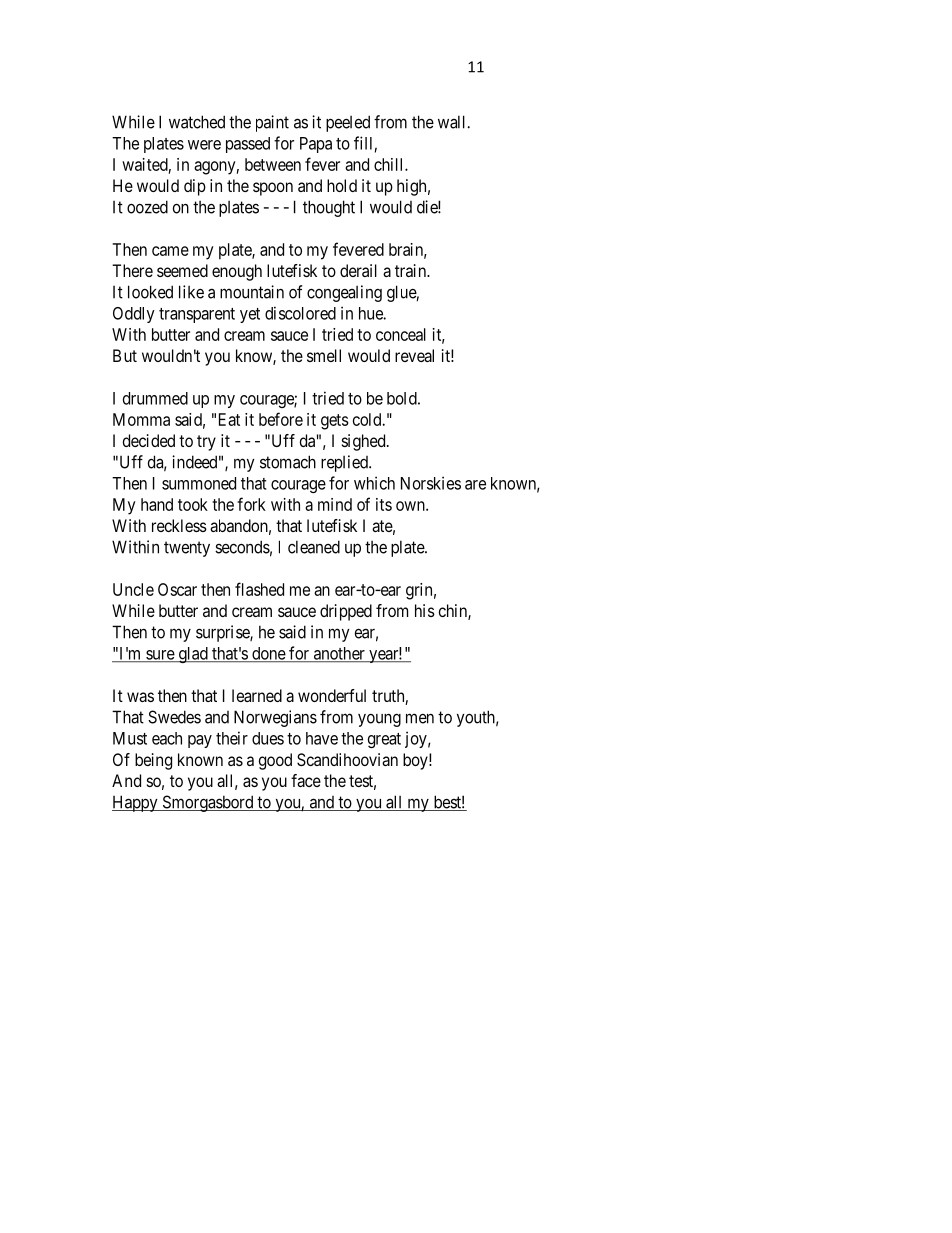  Describe the element at coordinates (401, 334) in the document. I see `conceal` at that location.
